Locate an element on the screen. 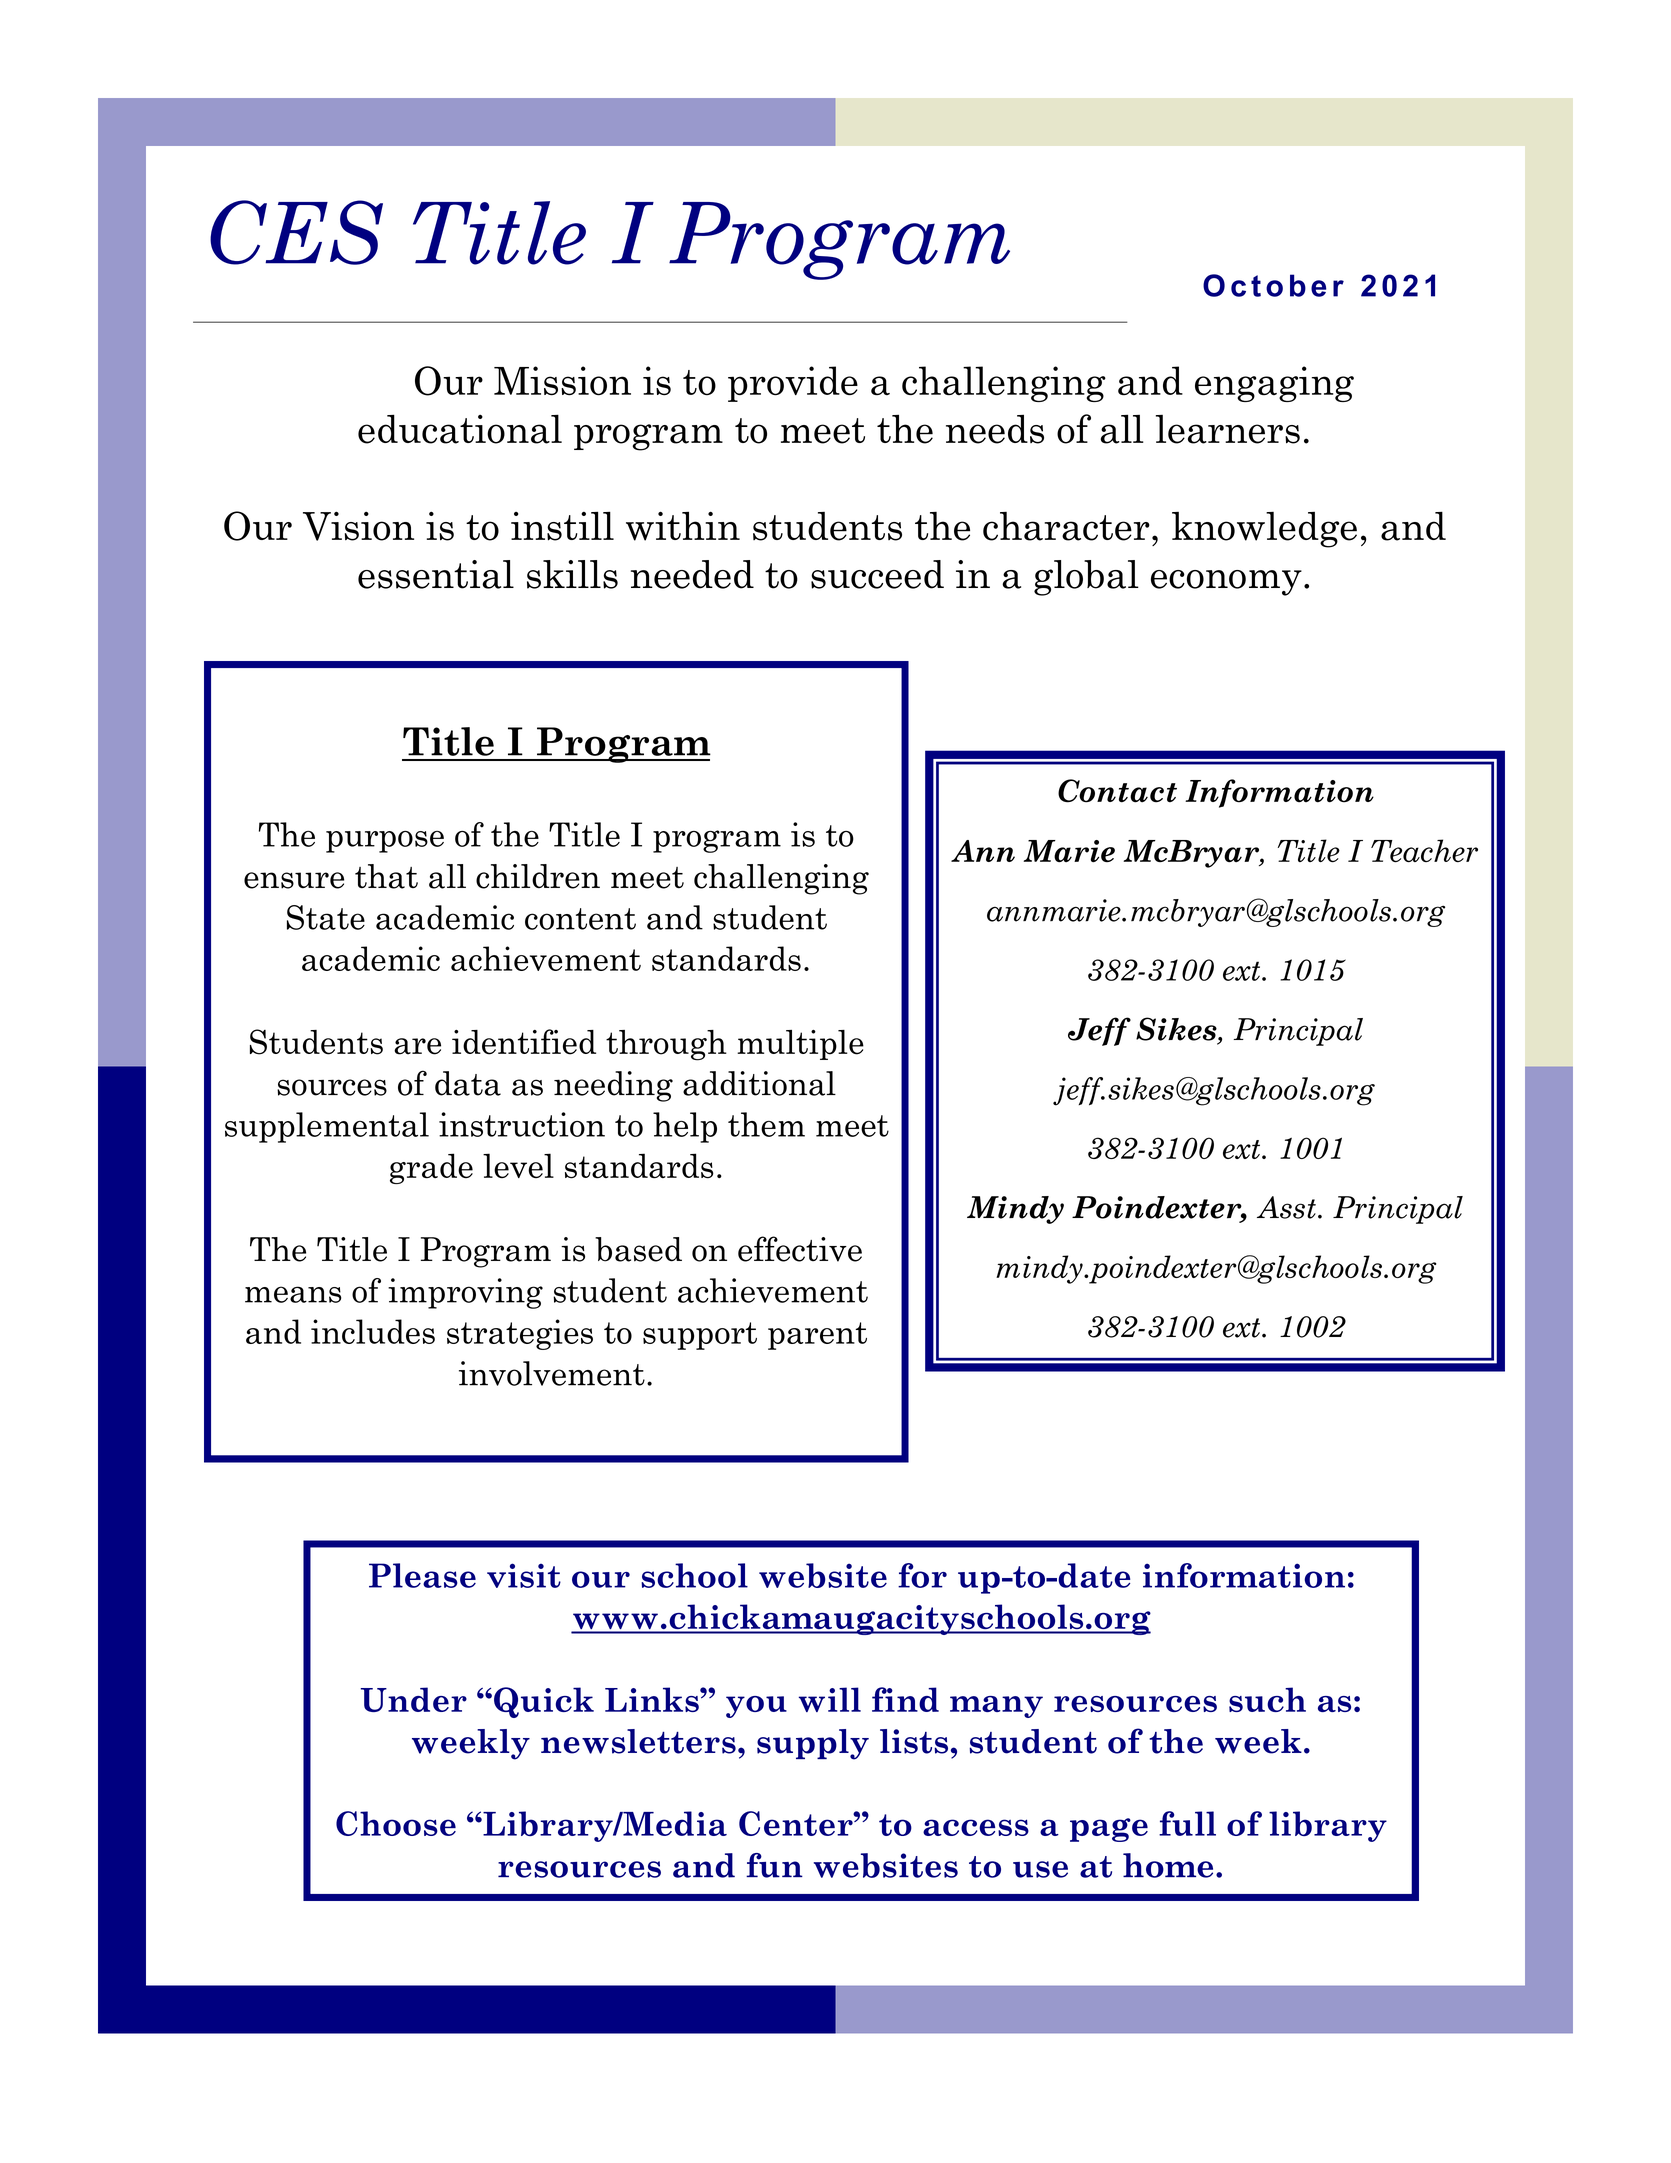 The height and width of the screenshot is (2163, 1671). them is located at coordinates (766, 1124).
